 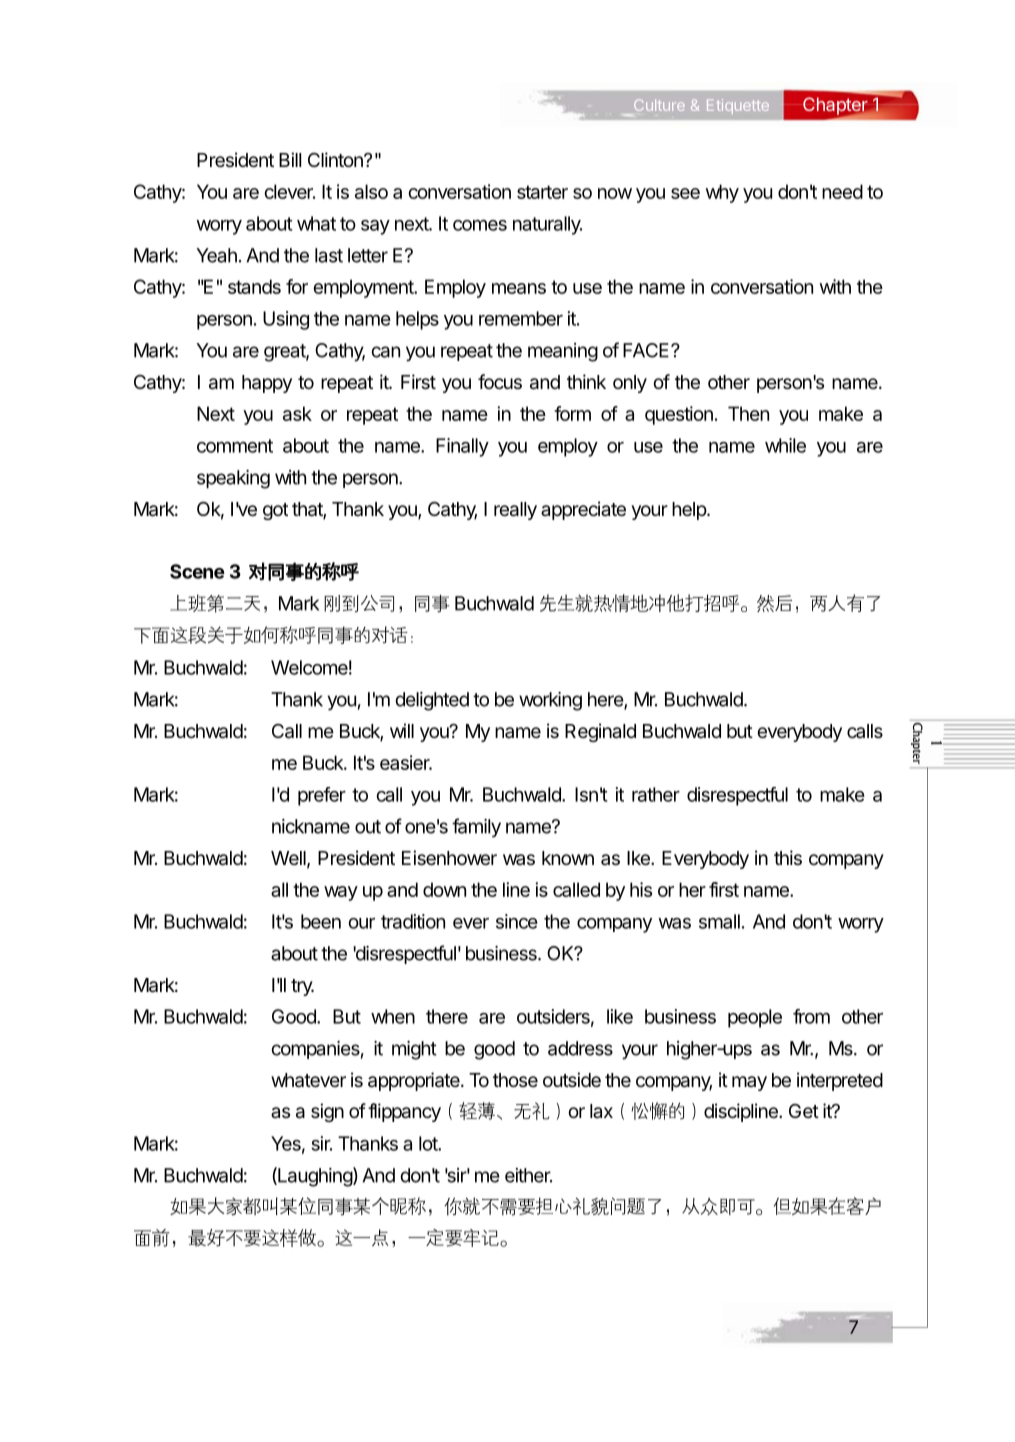 I want to click on Then, so click(x=748, y=413).
